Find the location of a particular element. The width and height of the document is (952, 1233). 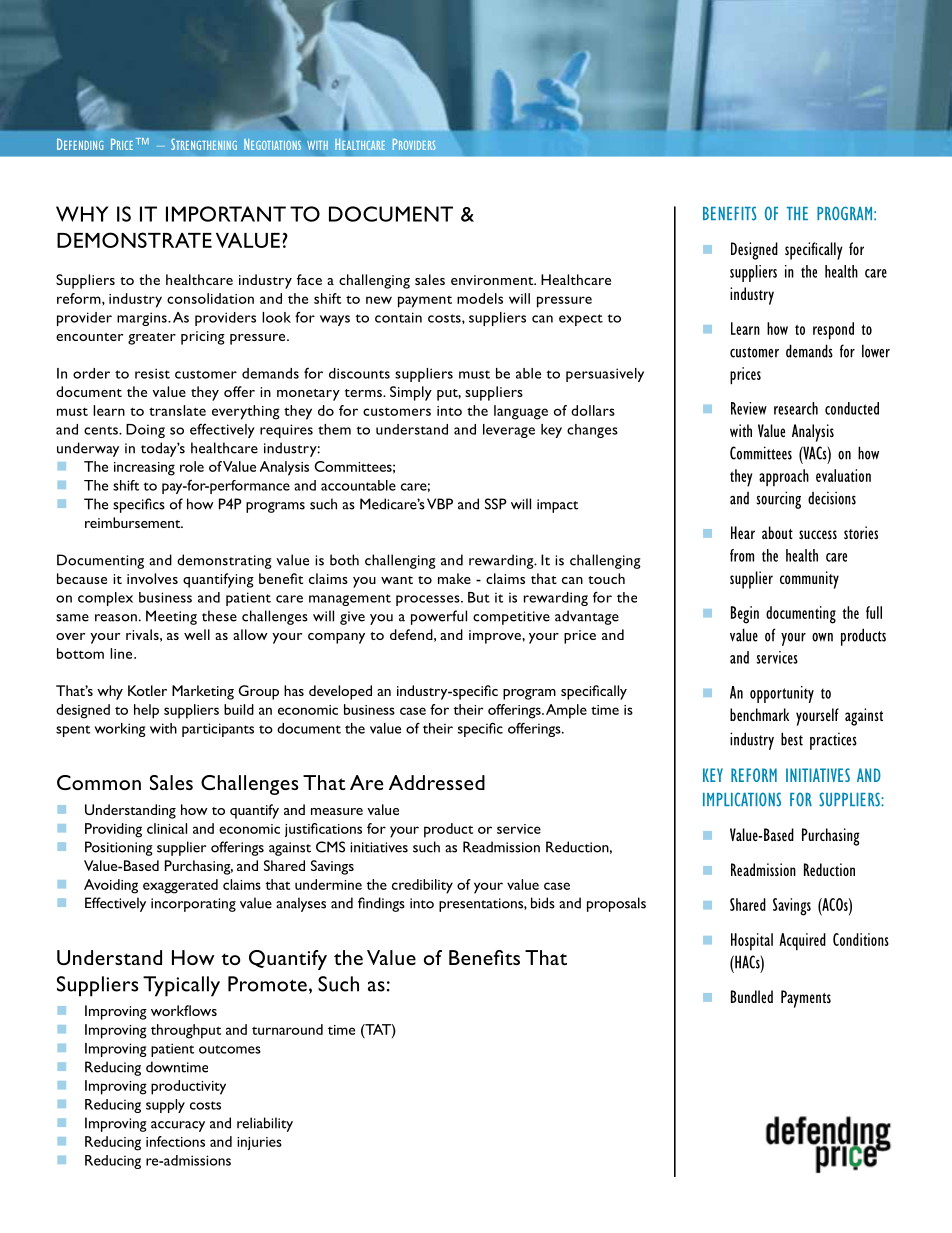

environment is located at coordinates (493, 280).
